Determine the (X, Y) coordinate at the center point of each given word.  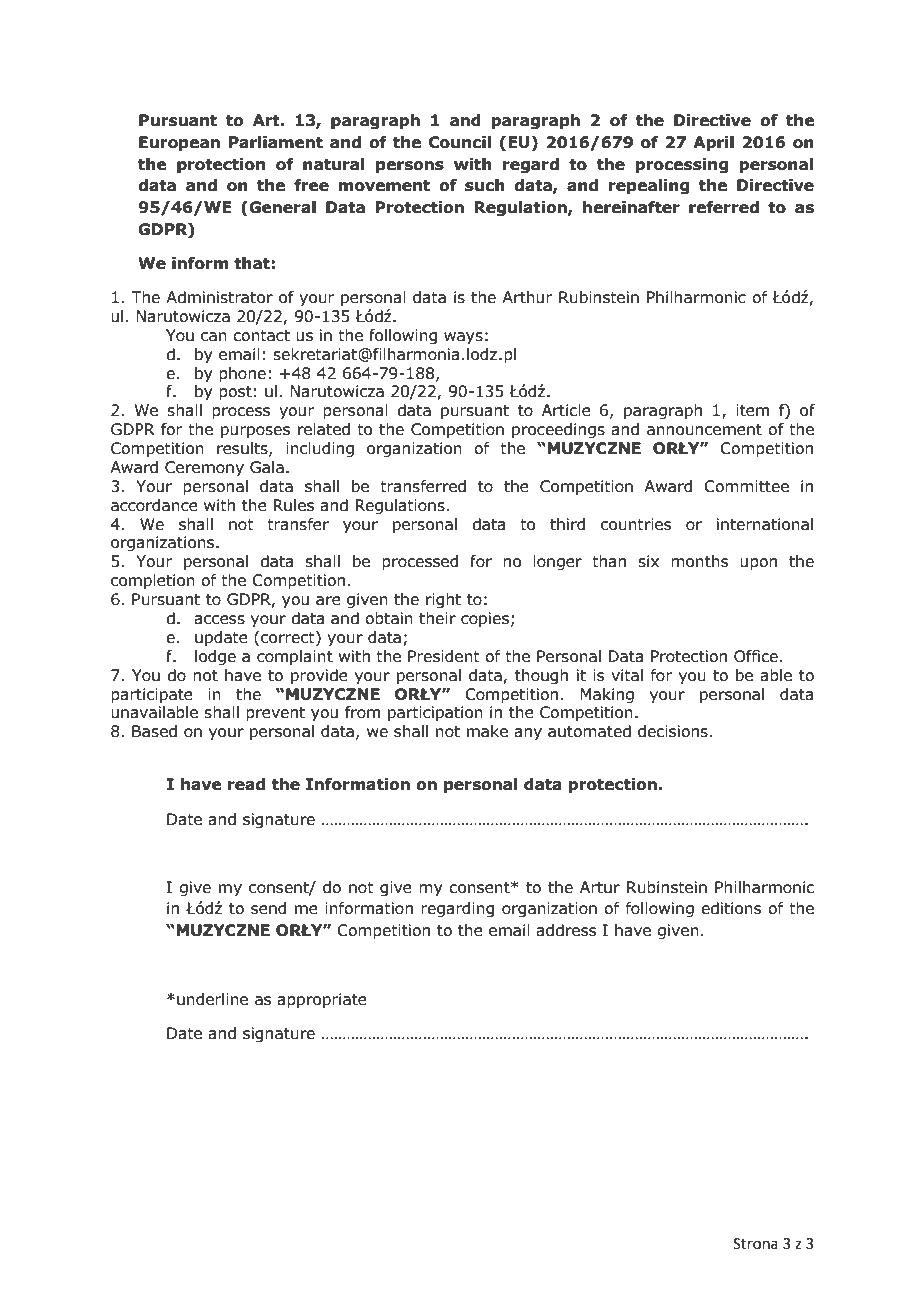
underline (212, 999)
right (443, 600)
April (713, 144)
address (566, 930)
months (700, 561)
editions (731, 908)
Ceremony (204, 468)
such (485, 185)
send (268, 908)
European (179, 144)
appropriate (322, 1001)
